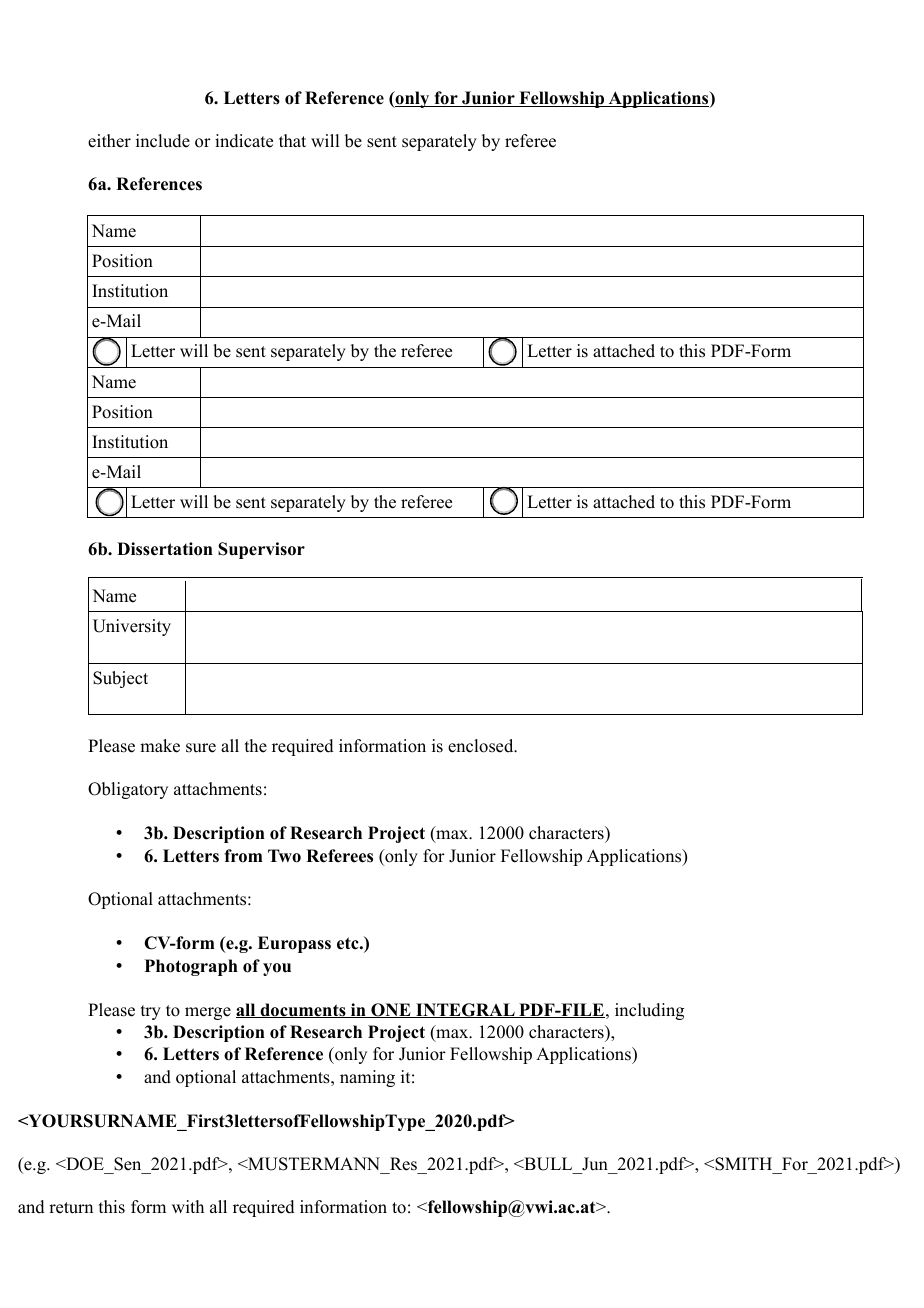 The width and height of the screenshot is (924, 1308). What do you see at coordinates (292, 140) in the screenshot?
I see `that` at bounding box center [292, 140].
